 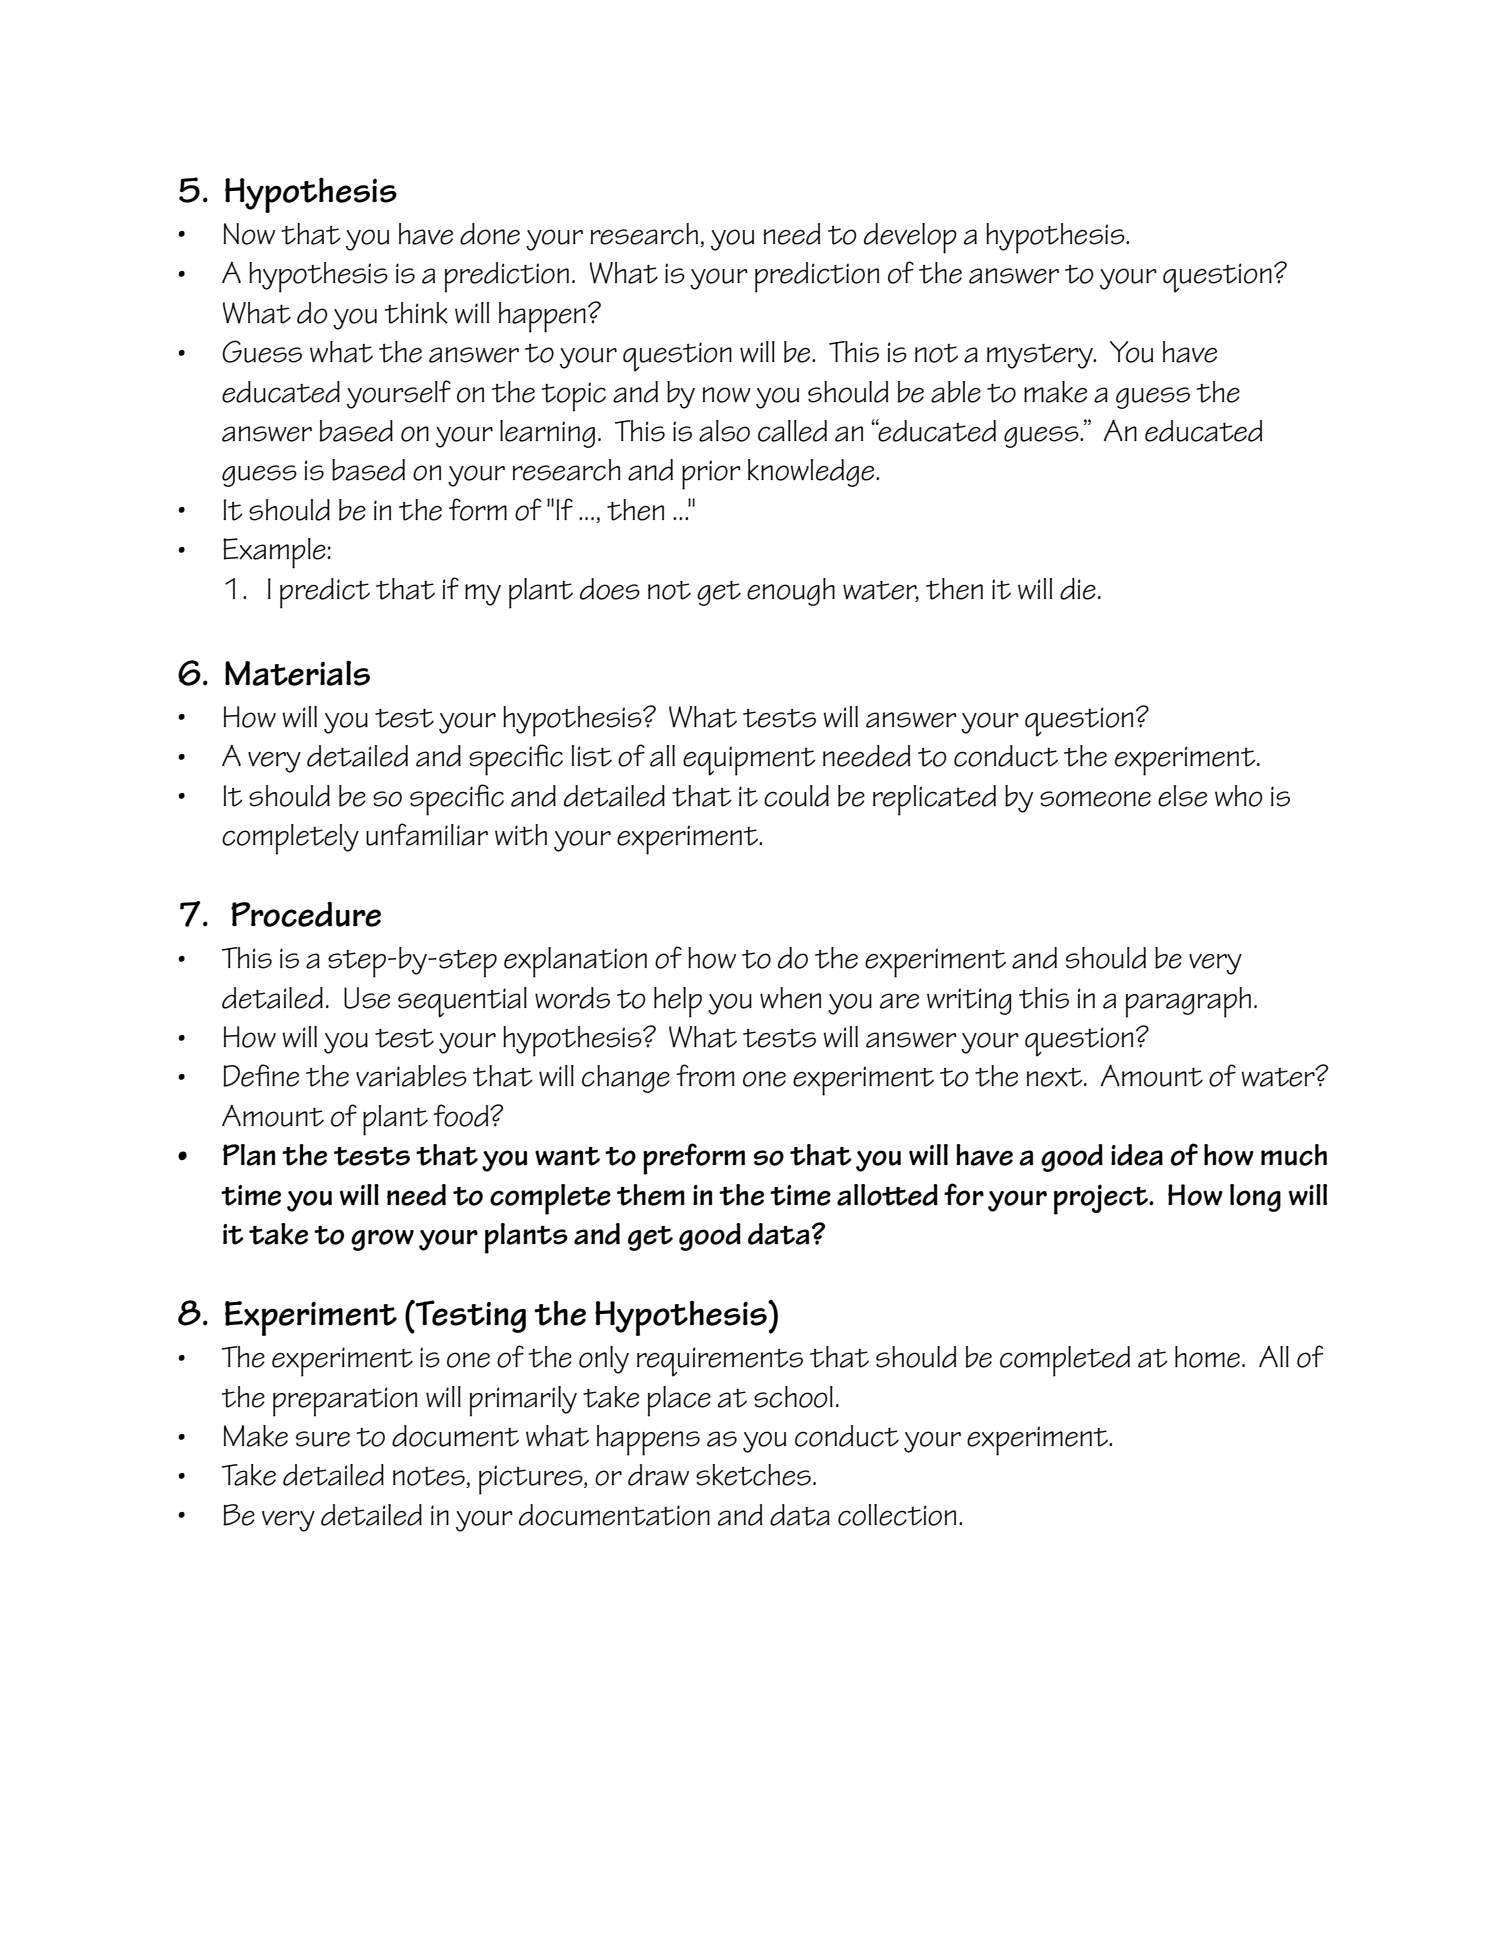 I want to click on else, so click(x=1182, y=796).
